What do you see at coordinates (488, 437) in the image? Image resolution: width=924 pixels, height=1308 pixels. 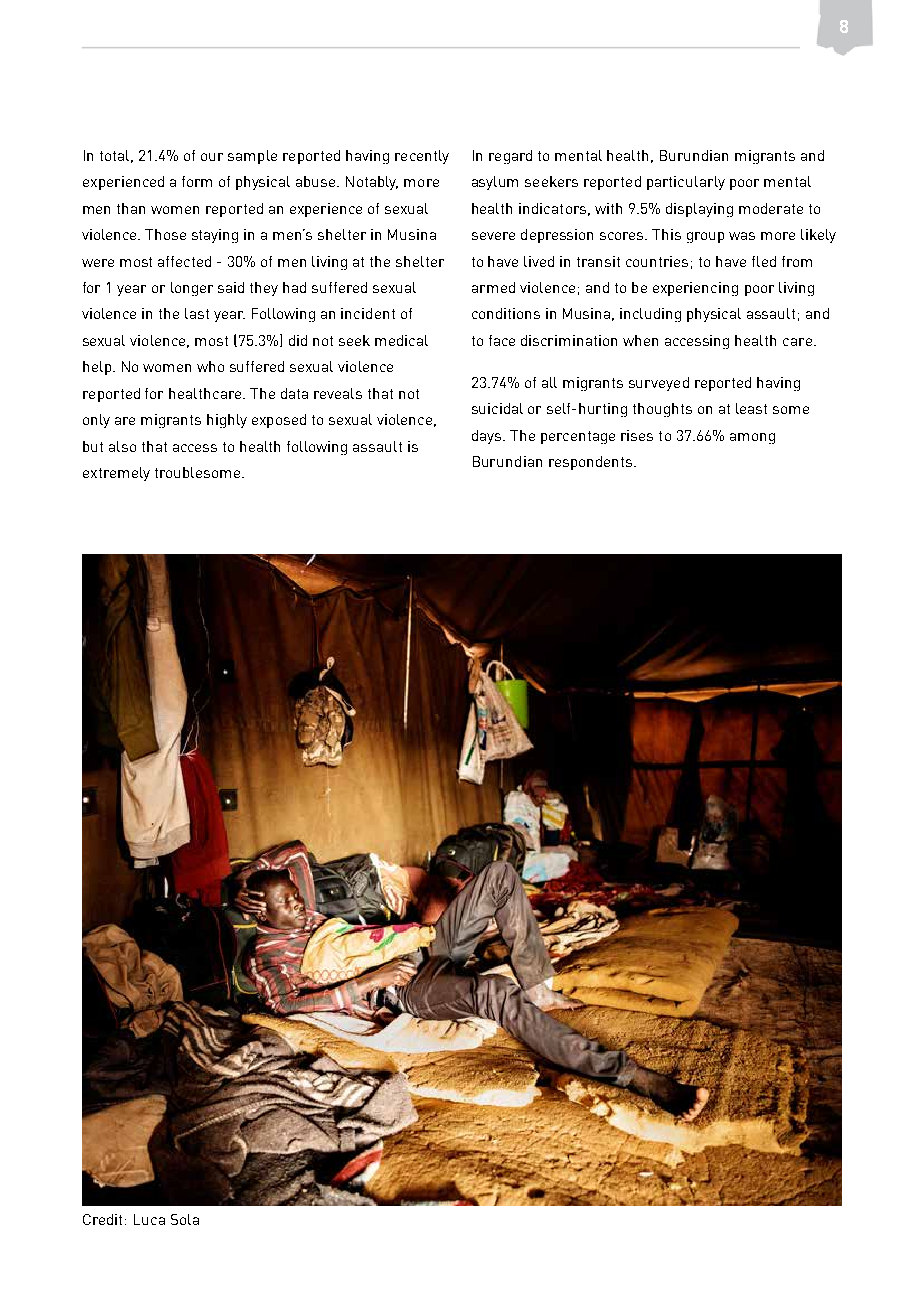 I see `days` at bounding box center [488, 437].
